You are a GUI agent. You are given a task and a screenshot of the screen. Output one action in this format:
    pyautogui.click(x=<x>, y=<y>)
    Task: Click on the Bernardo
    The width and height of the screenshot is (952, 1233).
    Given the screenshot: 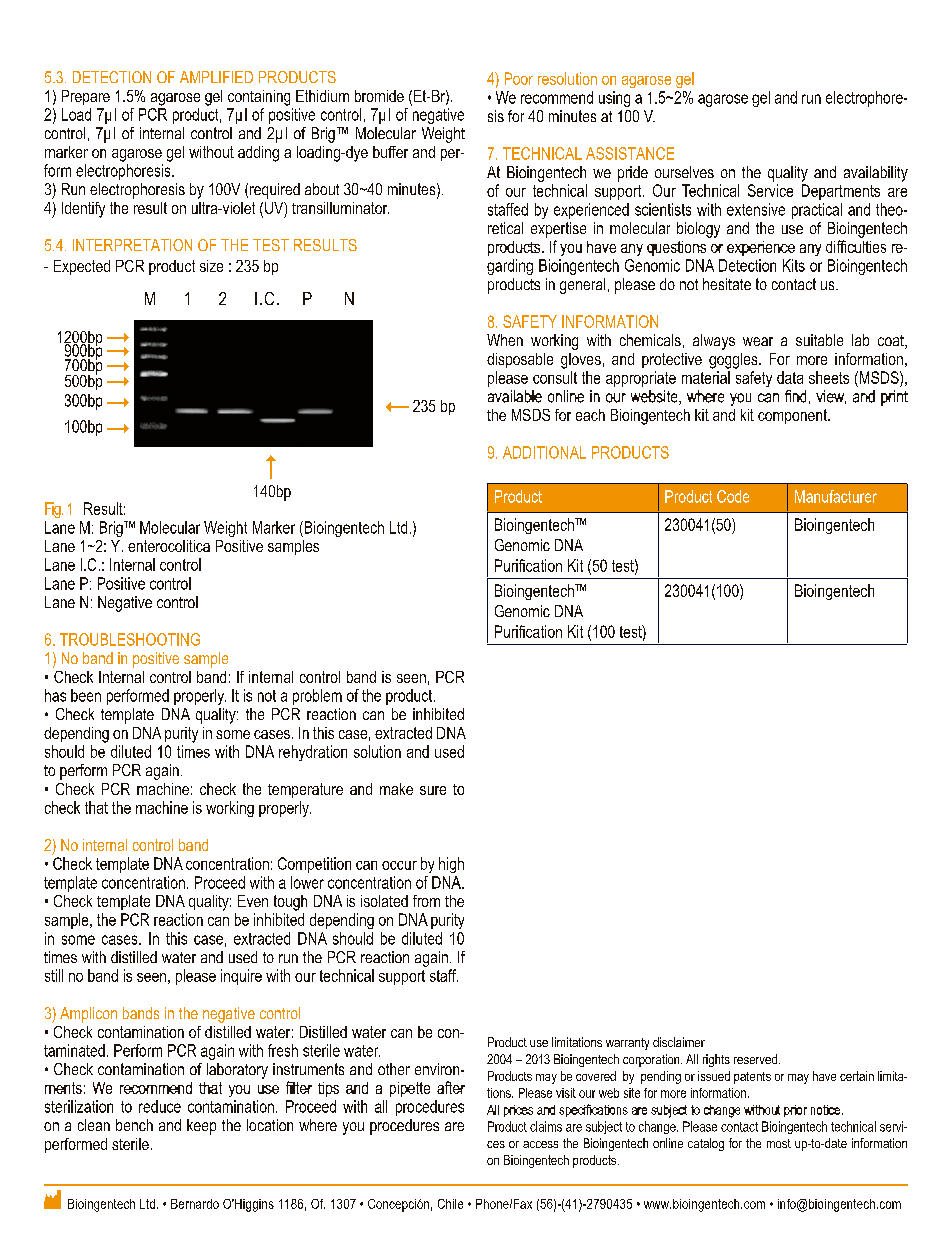 What is the action you would take?
    pyautogui.click(x=195, y=1204)
